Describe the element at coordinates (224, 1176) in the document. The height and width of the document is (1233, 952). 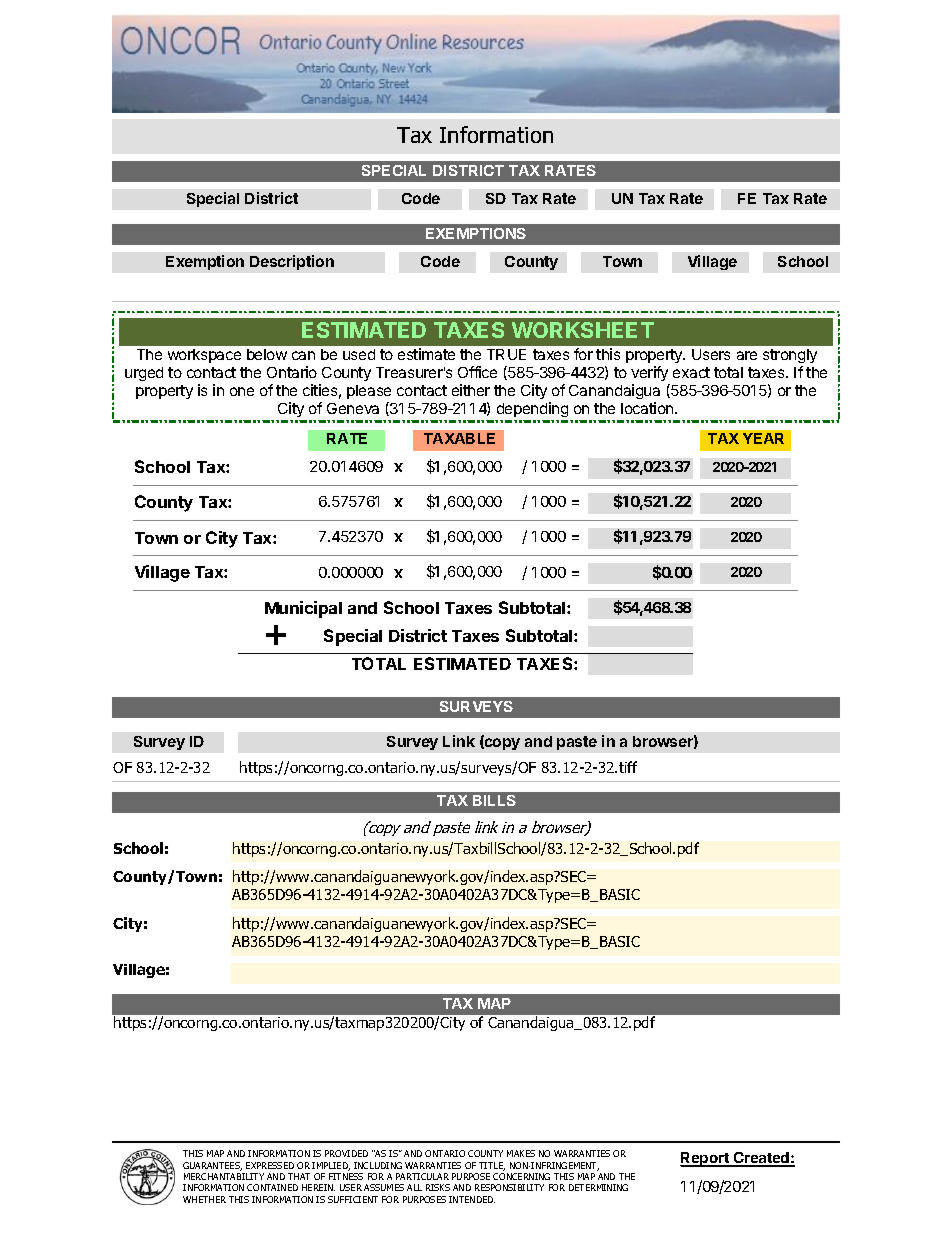
I see `MERCHANTABILITY` at that location.
